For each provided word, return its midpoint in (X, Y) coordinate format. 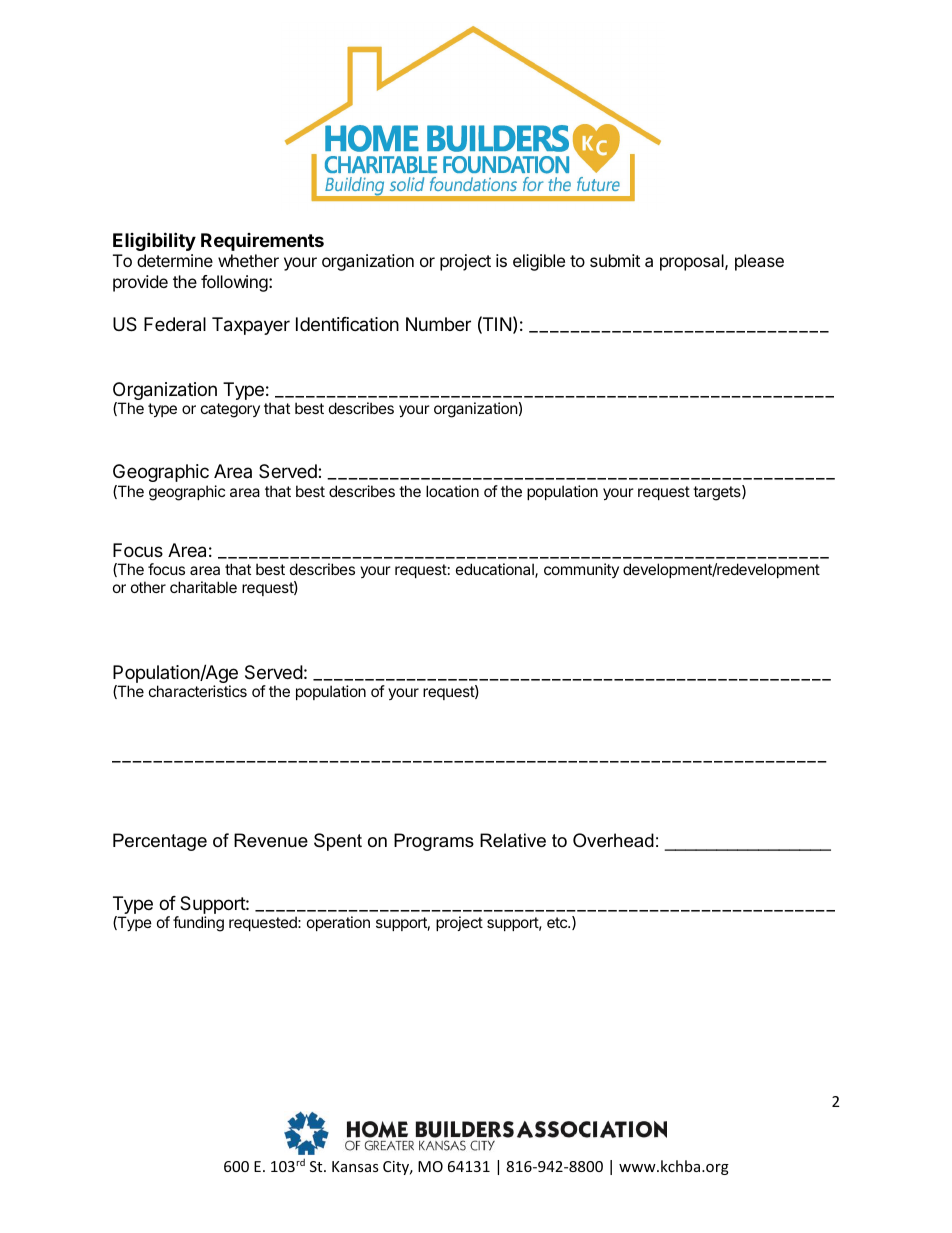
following (234, 283)
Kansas (355, 1166)
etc (558, 922)
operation (338, 923)
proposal (693, 262)
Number (438, 324)
